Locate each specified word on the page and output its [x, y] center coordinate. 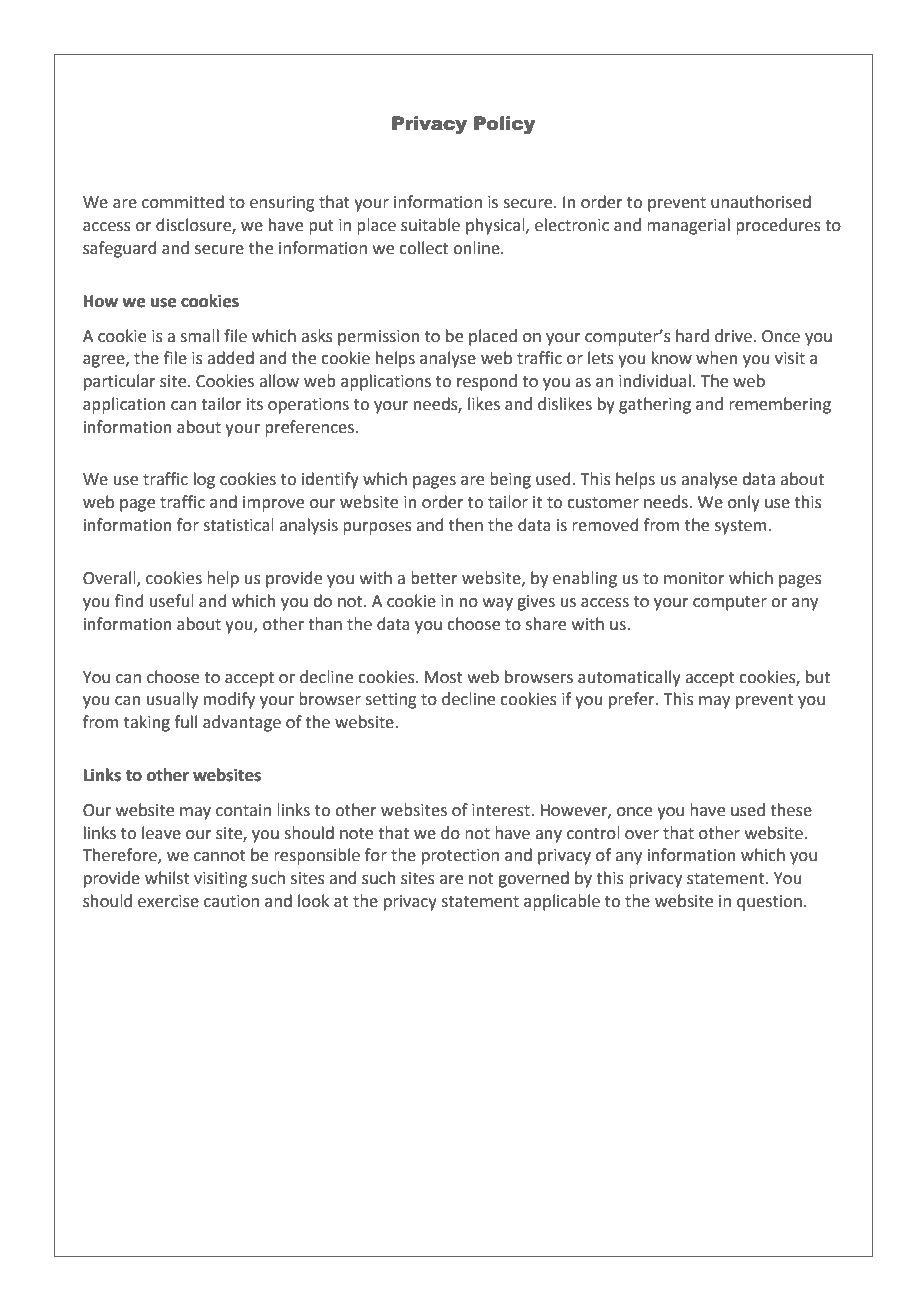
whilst [167, 878]
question [769, 903]
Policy [504, 125]
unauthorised [761, 202]
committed [183, 202]
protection [460, 857]
